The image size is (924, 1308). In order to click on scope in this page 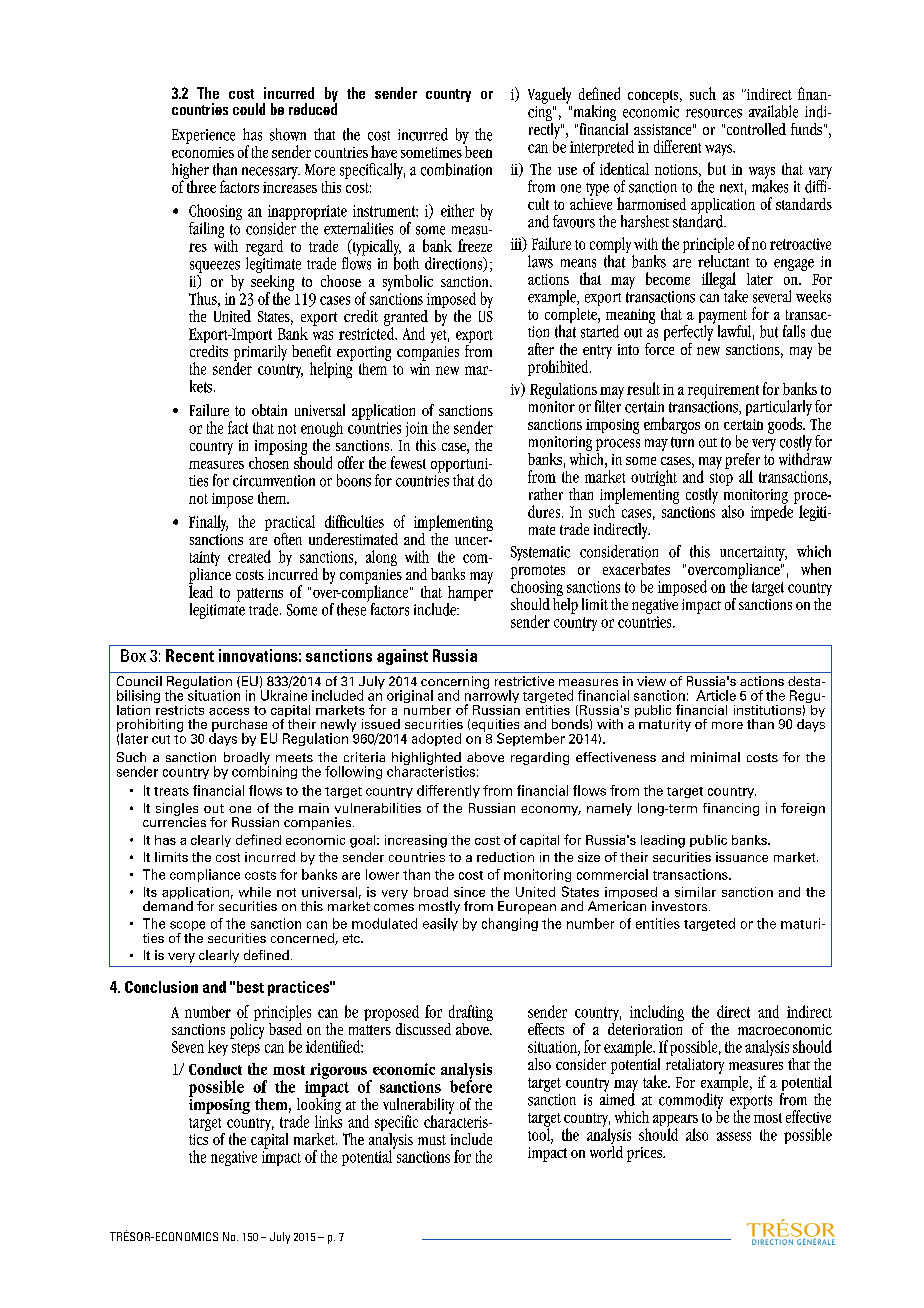, I will do `click(187, 927)`.
